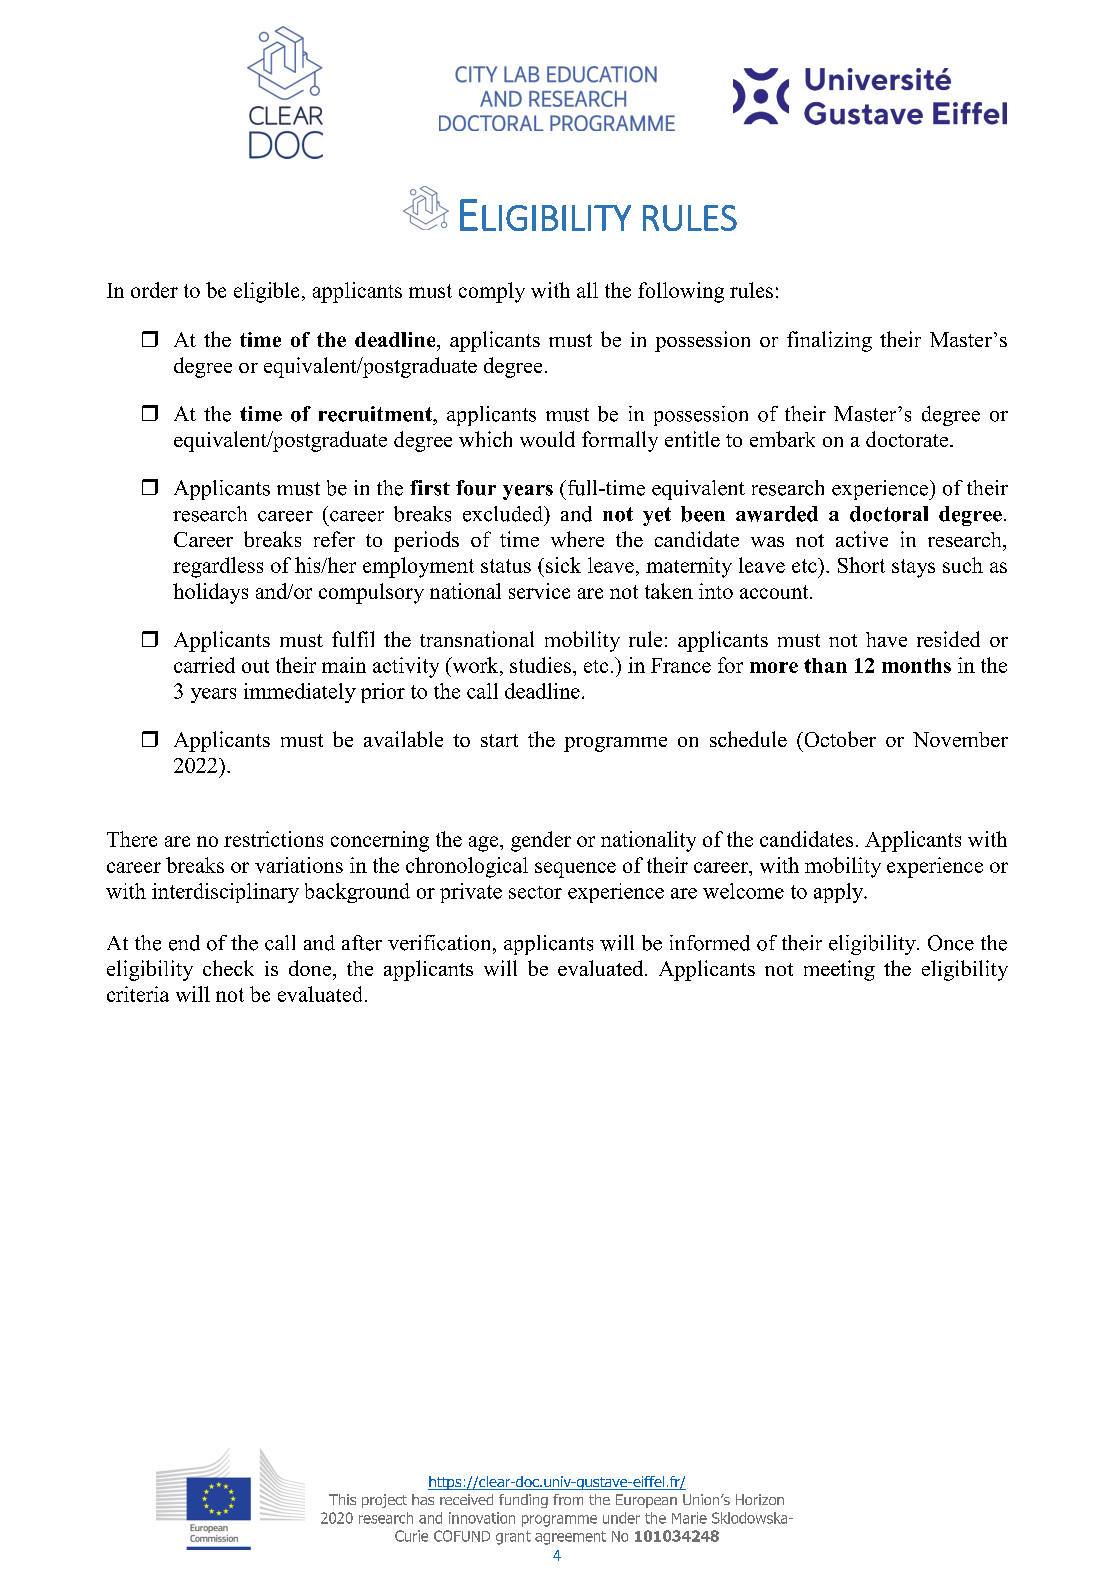  Describe the element at coordinates (535, 892) in the screenshot. I see `sector` at that location.
